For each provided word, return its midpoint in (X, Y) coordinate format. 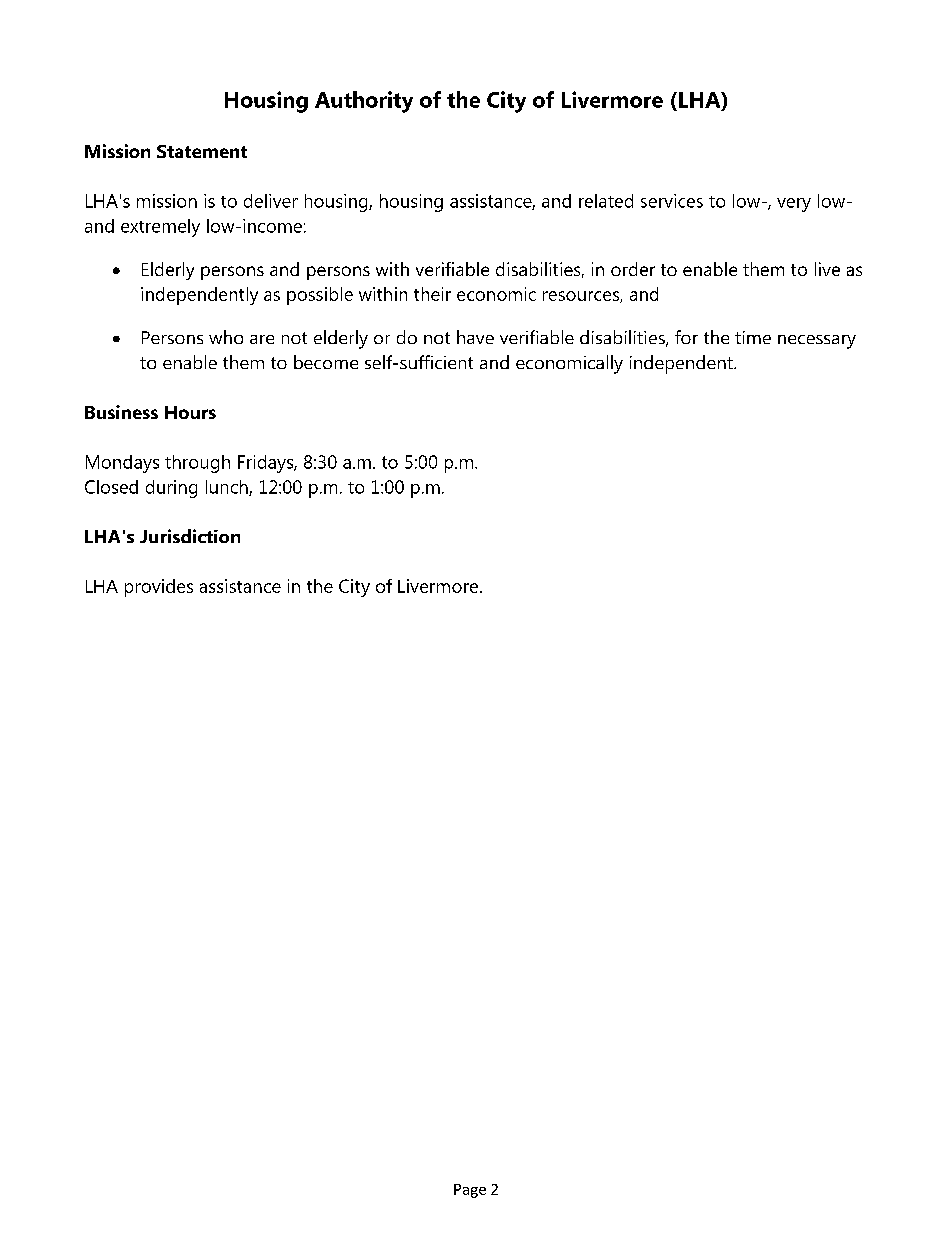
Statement (202, 151)
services (672, 201)
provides (159, 588)
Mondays (122, 464)
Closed (111, 487)
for (686, 337)
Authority (364, 102)
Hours (190, 412)
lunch (228, 488)
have (475, 337)
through (197, 464)
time (753, 337)
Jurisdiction (190, 536)
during (171, 489)
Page (470, 1191)
